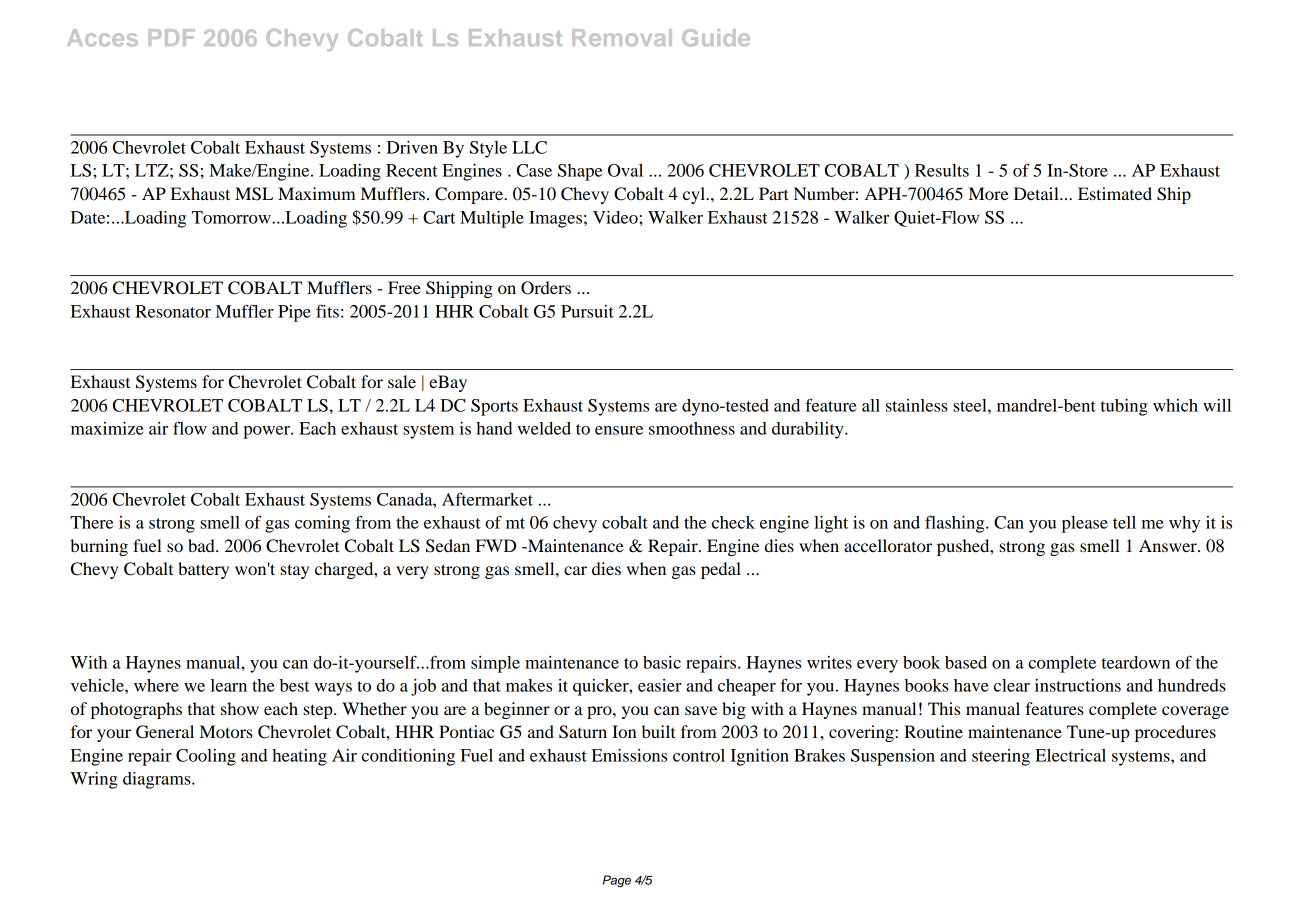  Describe the element at coordinates (158, 780) in the screenshot. I see `diagrams` at that location.
